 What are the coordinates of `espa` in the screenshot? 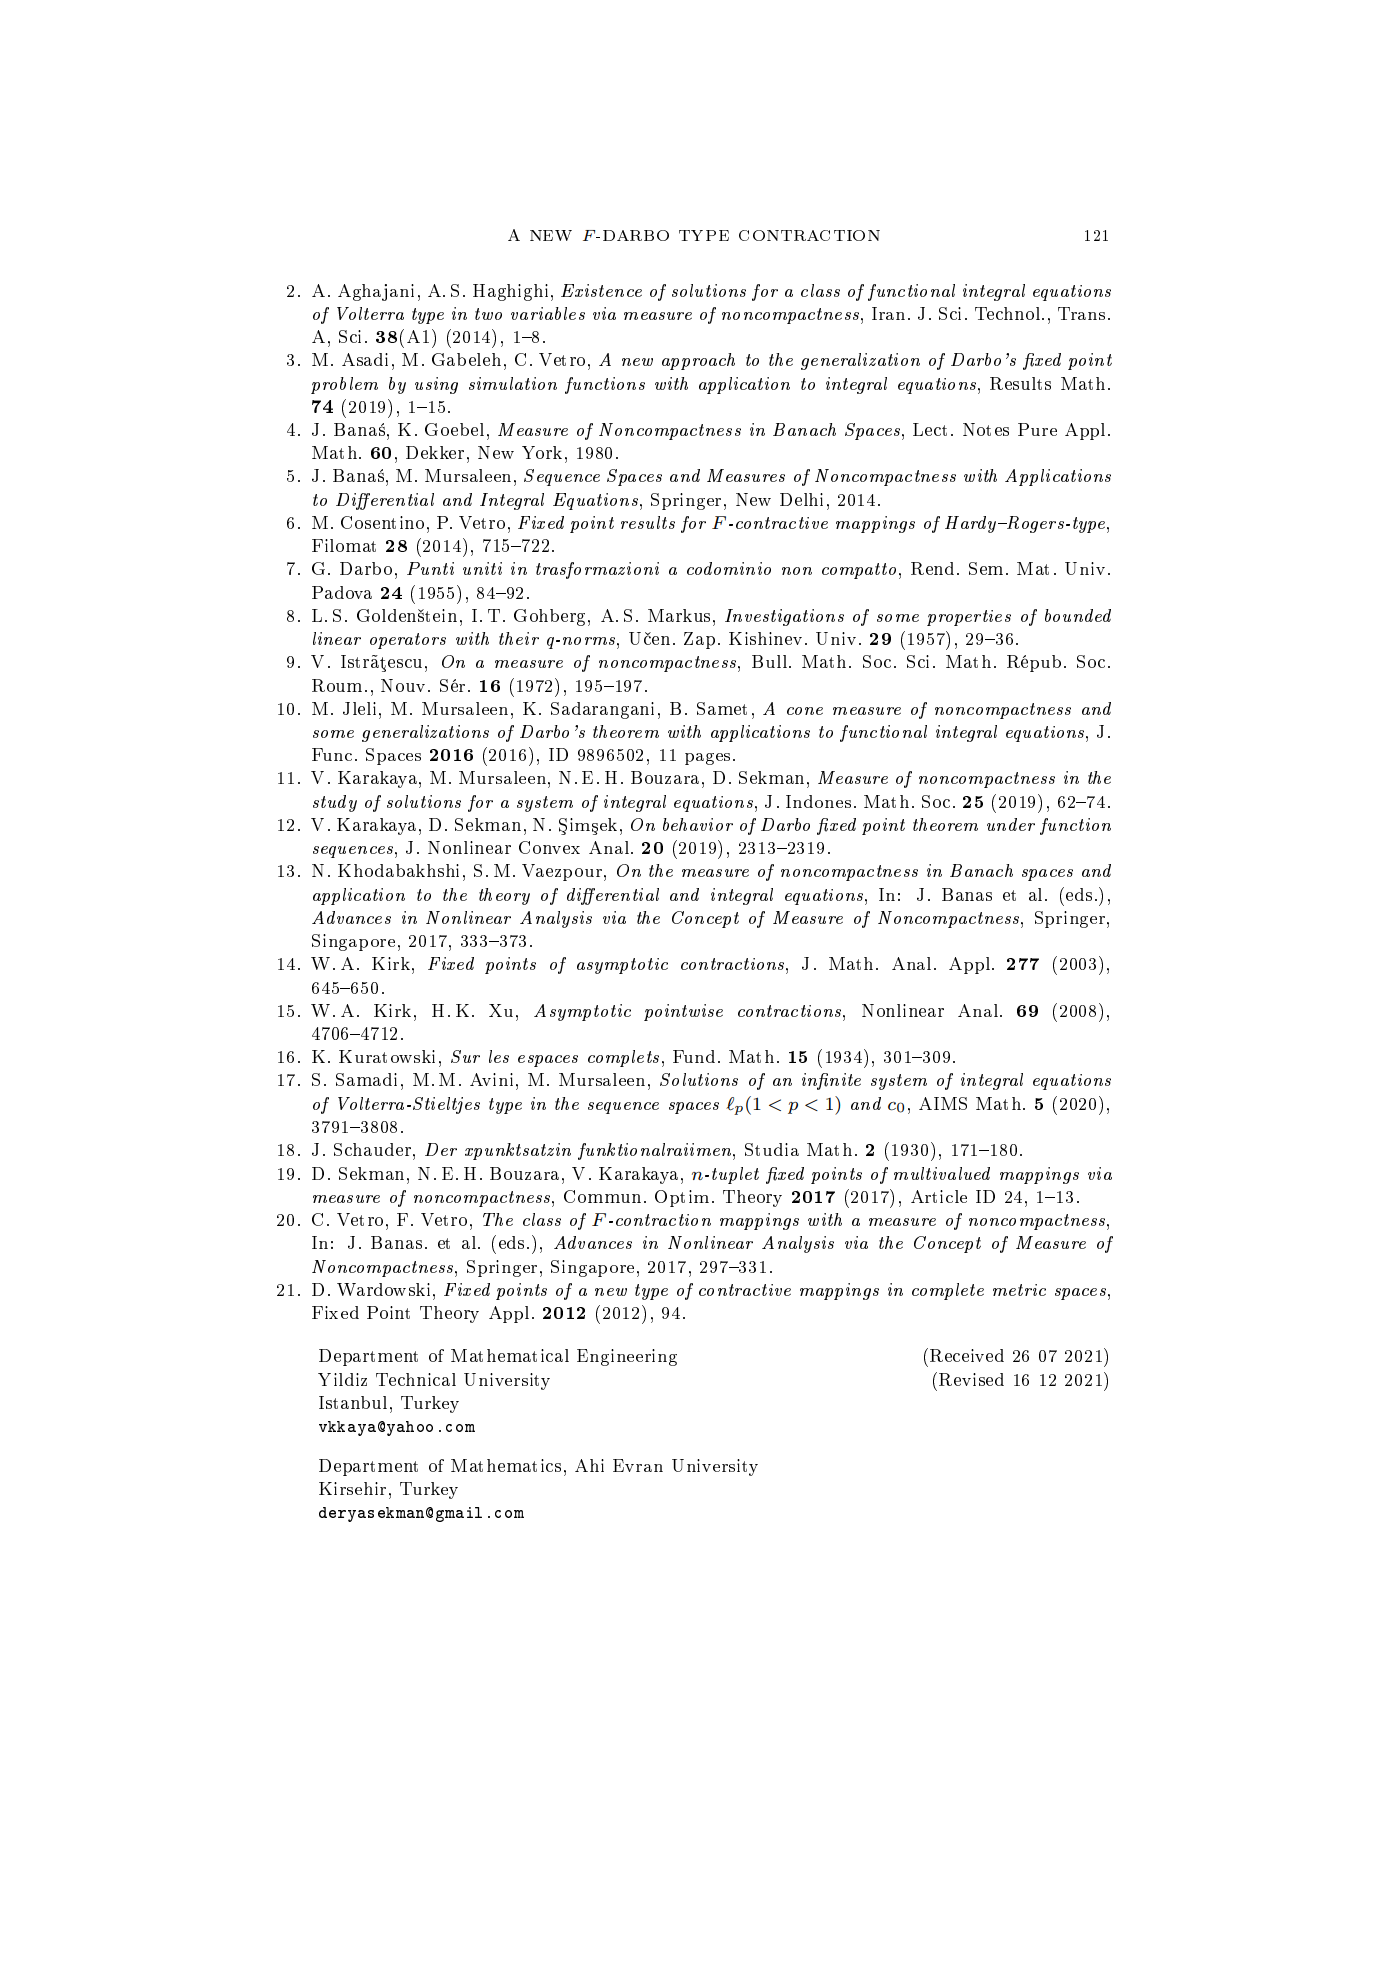 It's located at (535, 1061).
